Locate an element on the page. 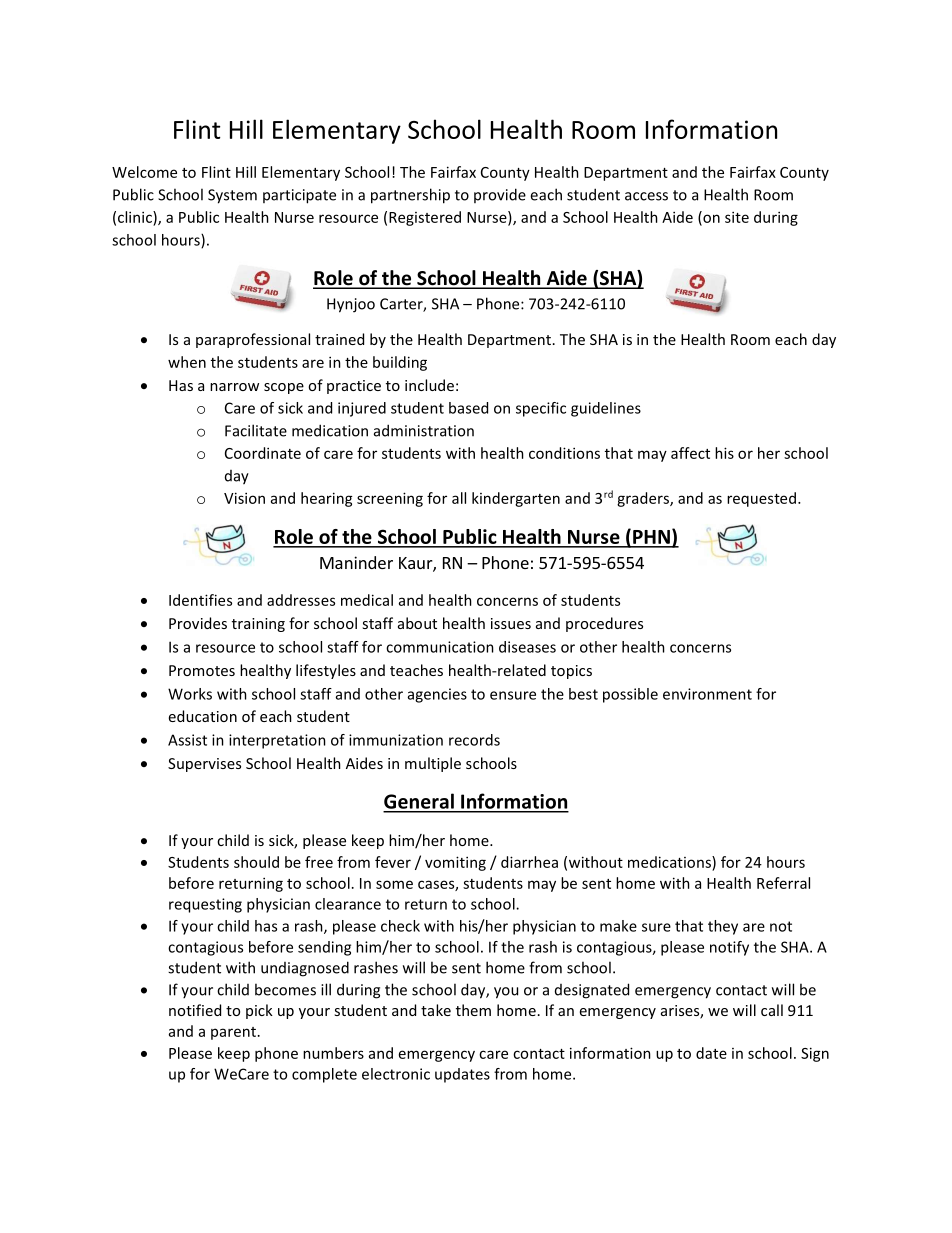 The width and height of the image is (952, 1233). training is located at coordinates (258, 625).
